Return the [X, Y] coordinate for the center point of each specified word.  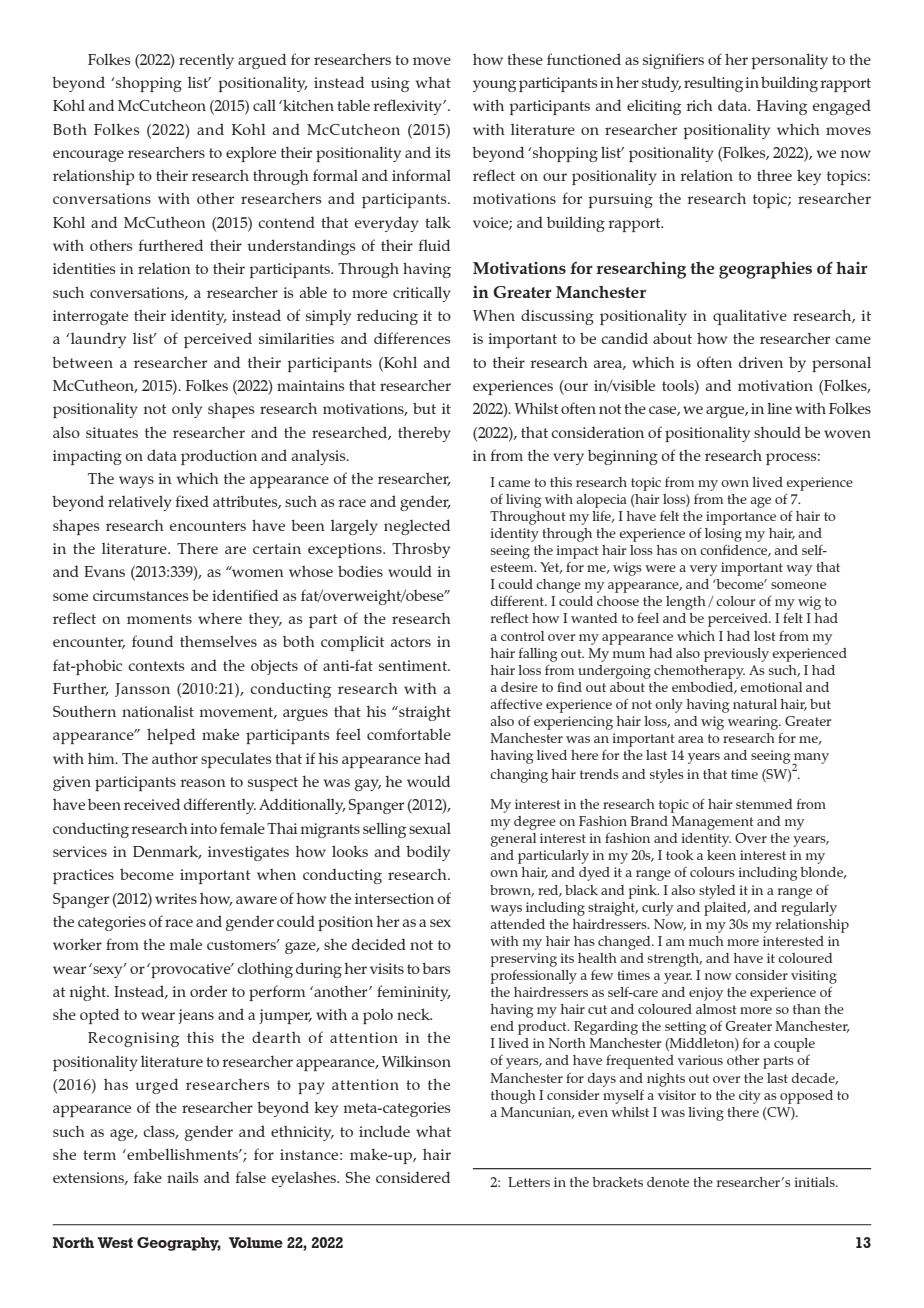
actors [411, 642]
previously [736, 655]
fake [148, 1177]
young [494, 86]
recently [206, 61]
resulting [713, 84]
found [152, 641]
